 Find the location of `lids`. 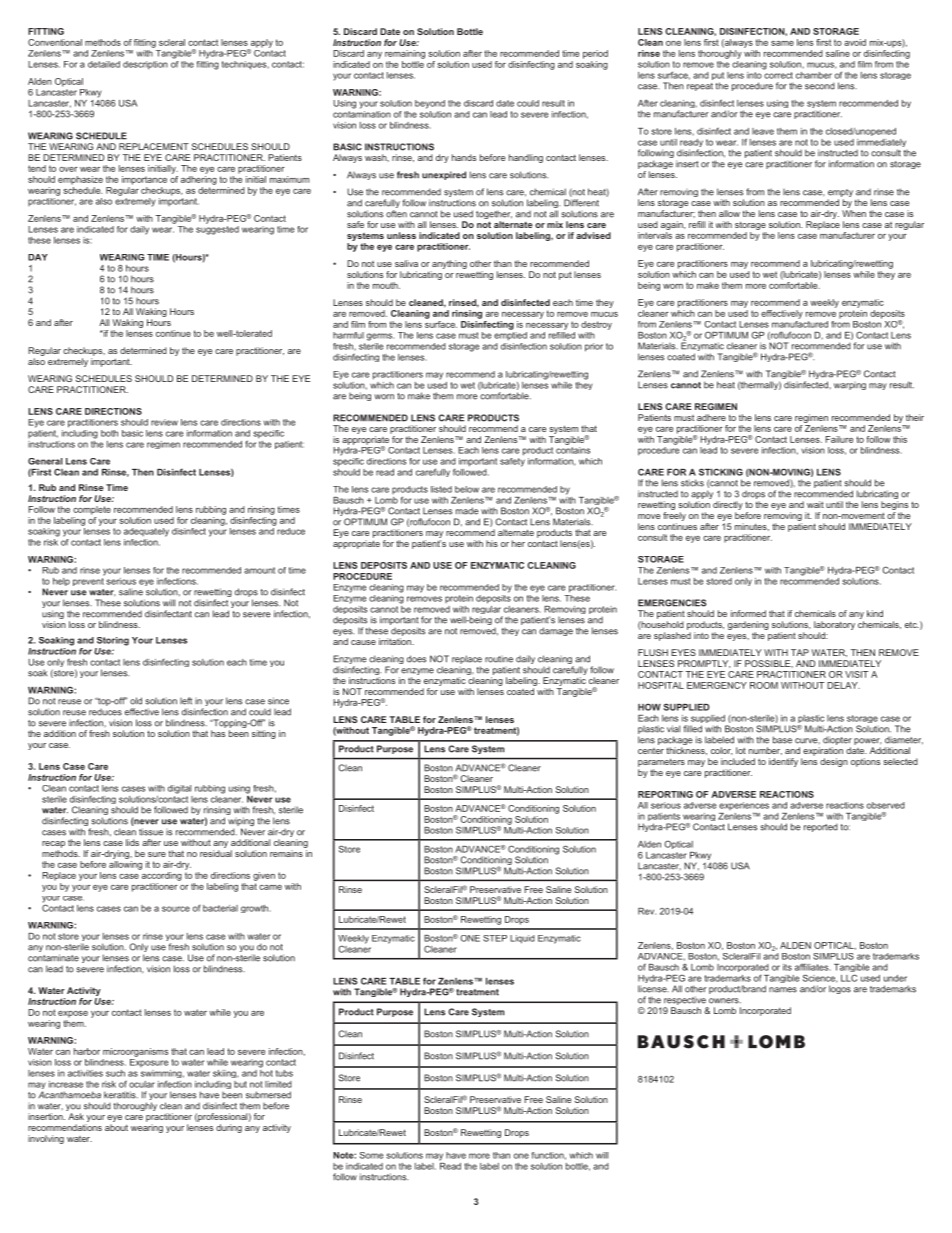

lids is located at coordinates (132, 842).
